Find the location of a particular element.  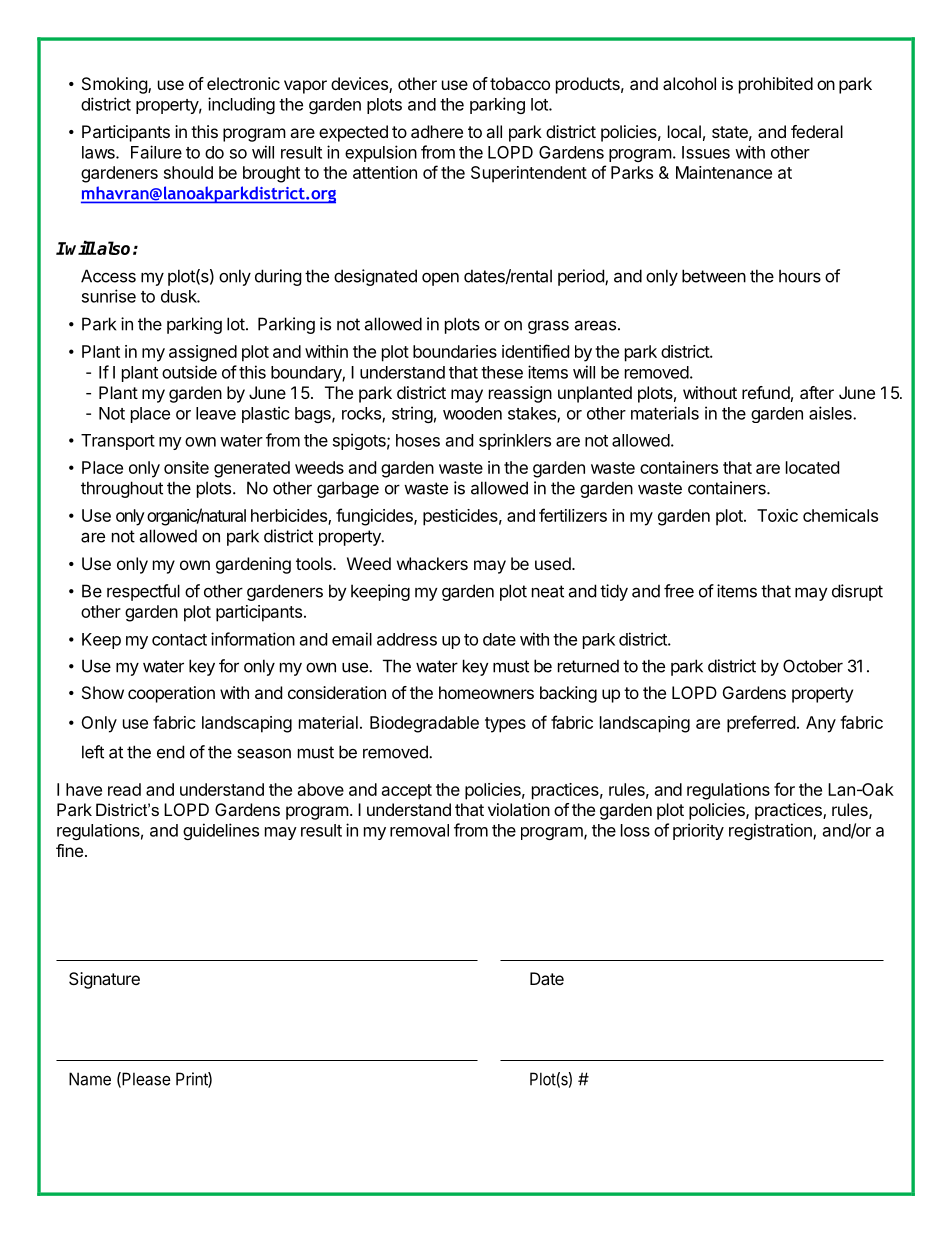

whackers is located at coordinates (432, 563).
